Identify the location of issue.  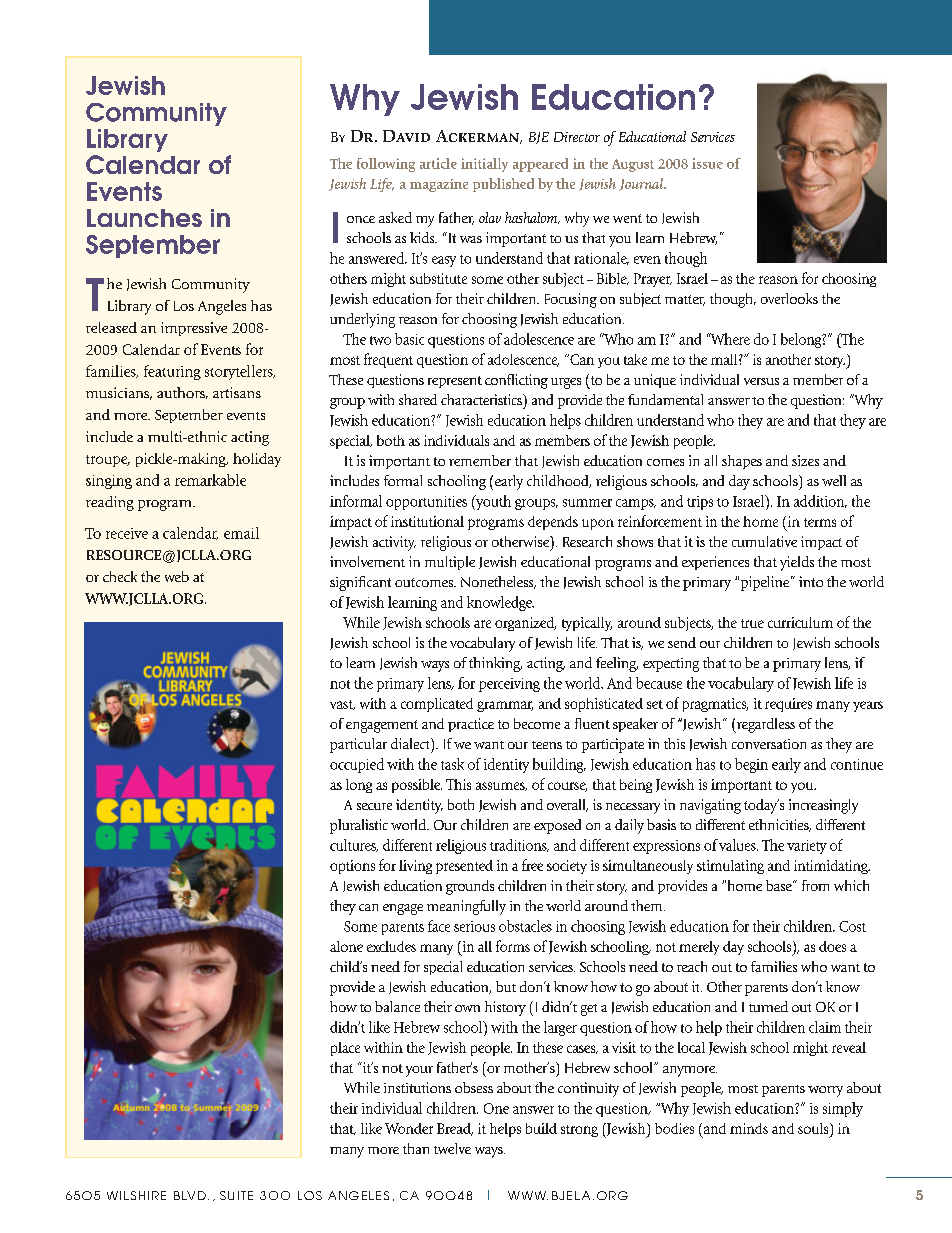
(707, 163).
